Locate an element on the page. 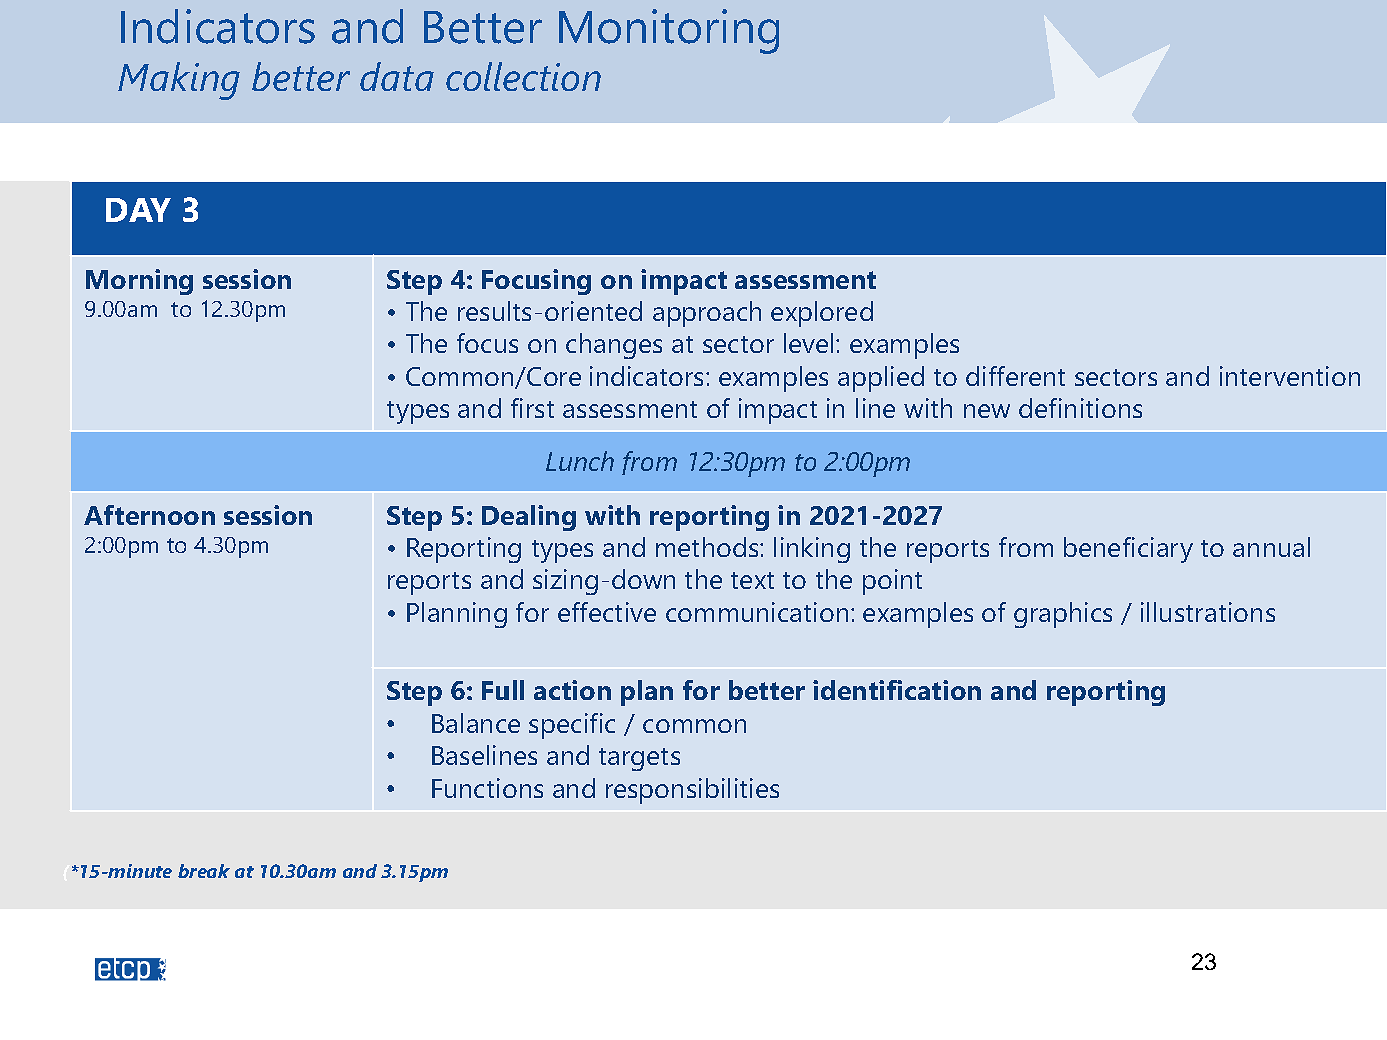 The width and height of the image is (1387, 1040). approach is located at coordinates (707, 314).
